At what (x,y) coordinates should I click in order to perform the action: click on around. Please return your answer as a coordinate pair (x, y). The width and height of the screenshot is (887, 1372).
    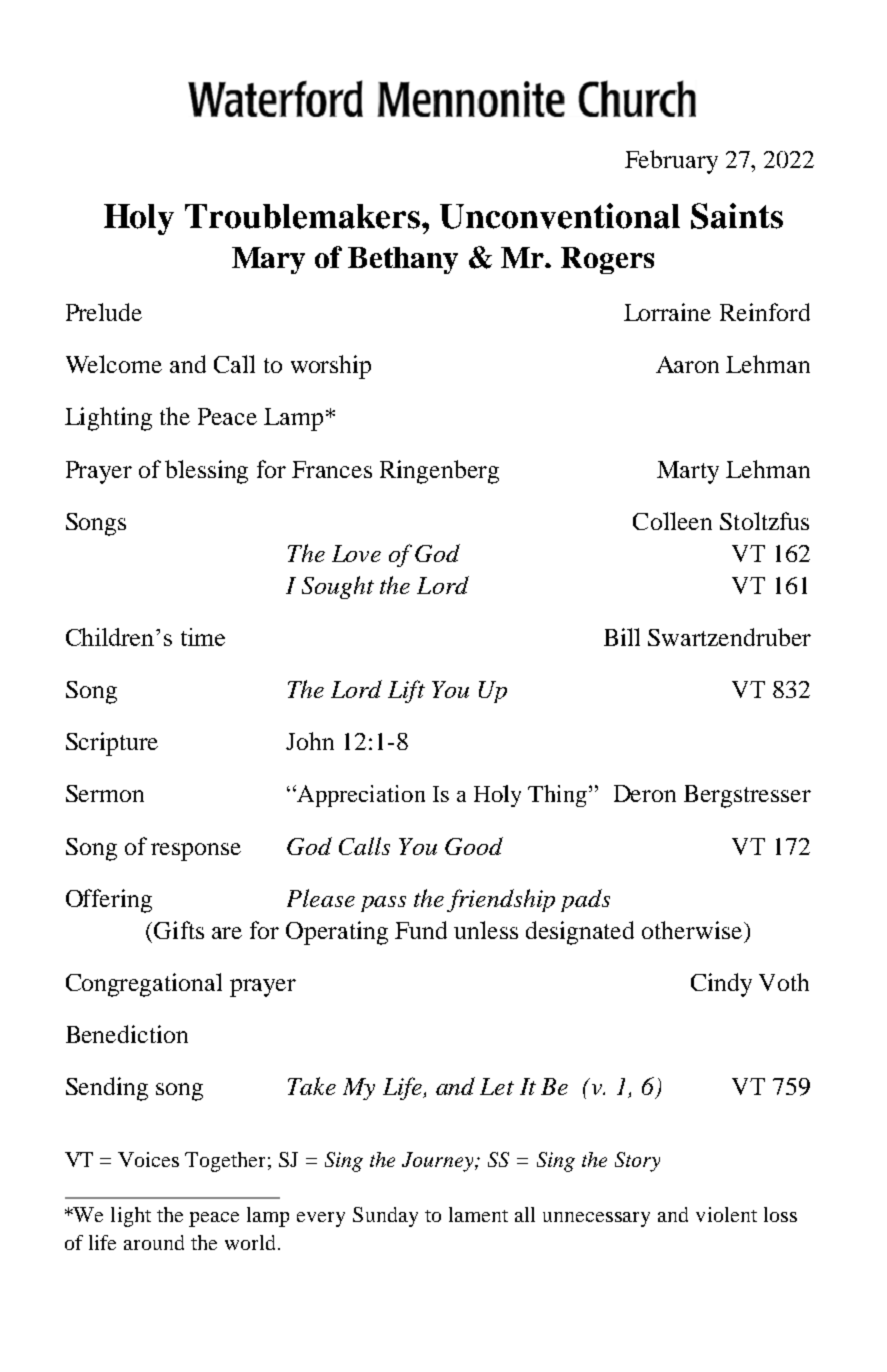
    Looking at the image, I should click on (154, 1242).
